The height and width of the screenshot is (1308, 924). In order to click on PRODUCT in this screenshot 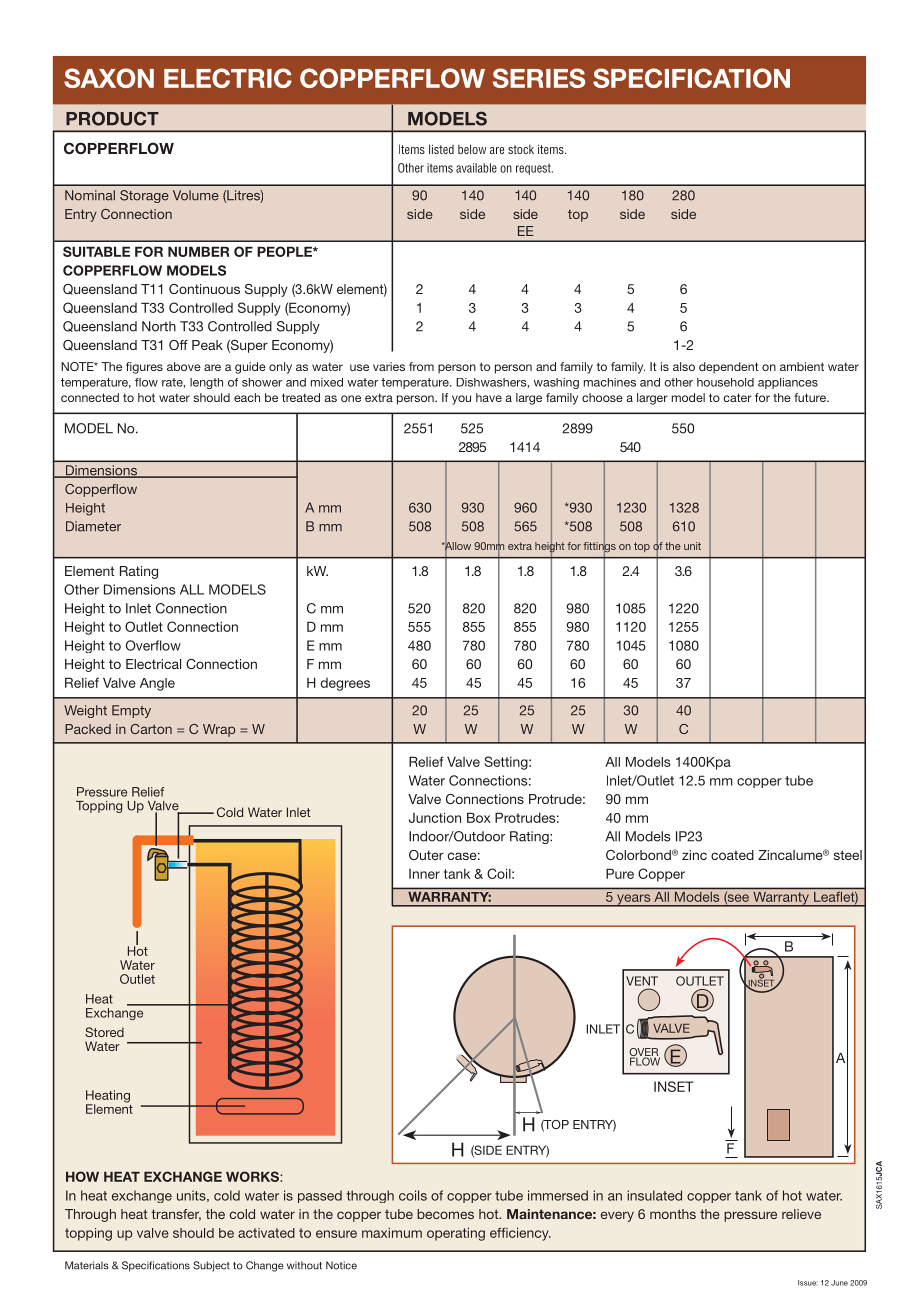, I will do `click(112, 118)`.
